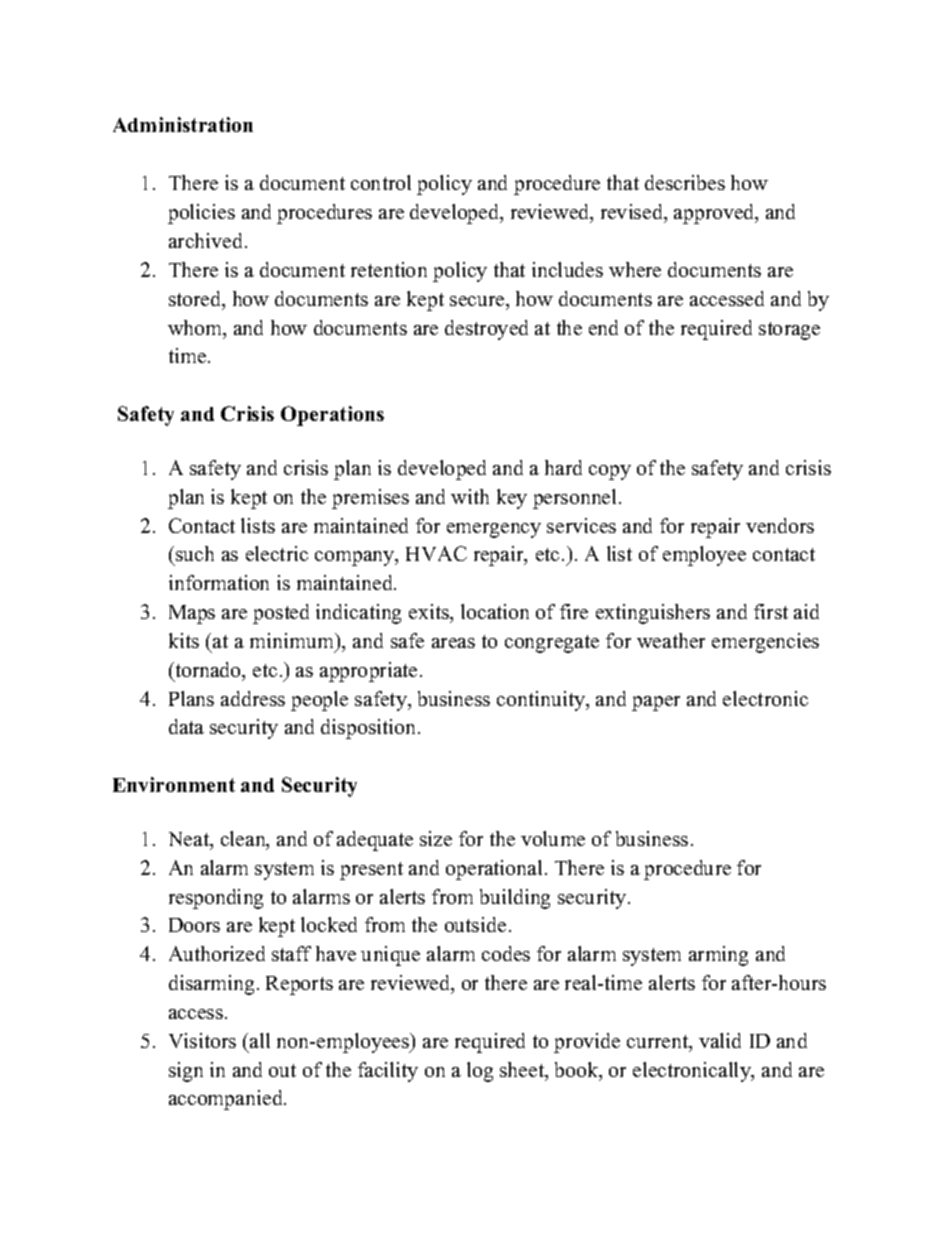 The height and width of the screenshot is (1233, 952). Describe the element at coordinates (381, 182) in the screenshot. I see `control` at that location.
